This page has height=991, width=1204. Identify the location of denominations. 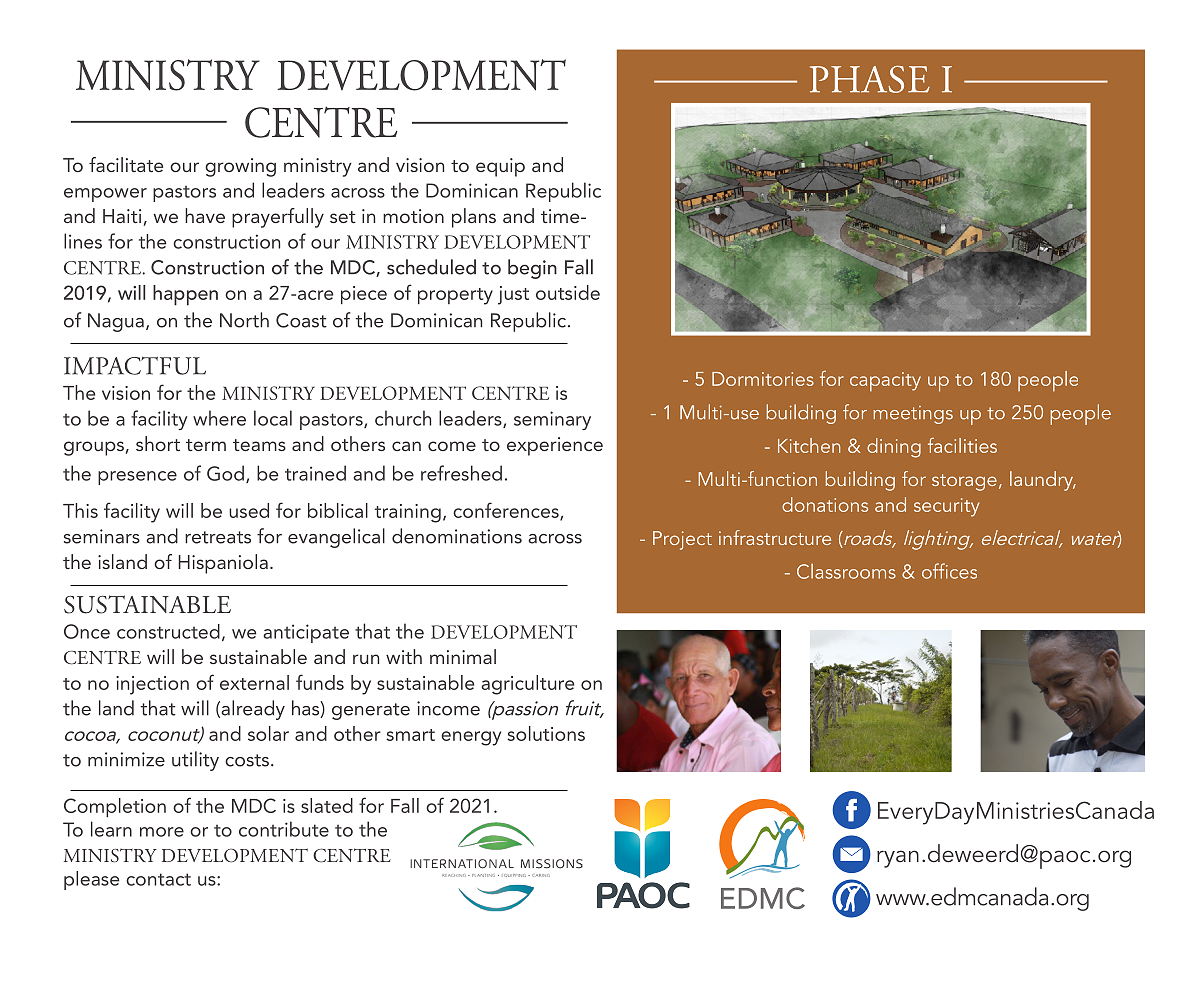
(457, 536).
